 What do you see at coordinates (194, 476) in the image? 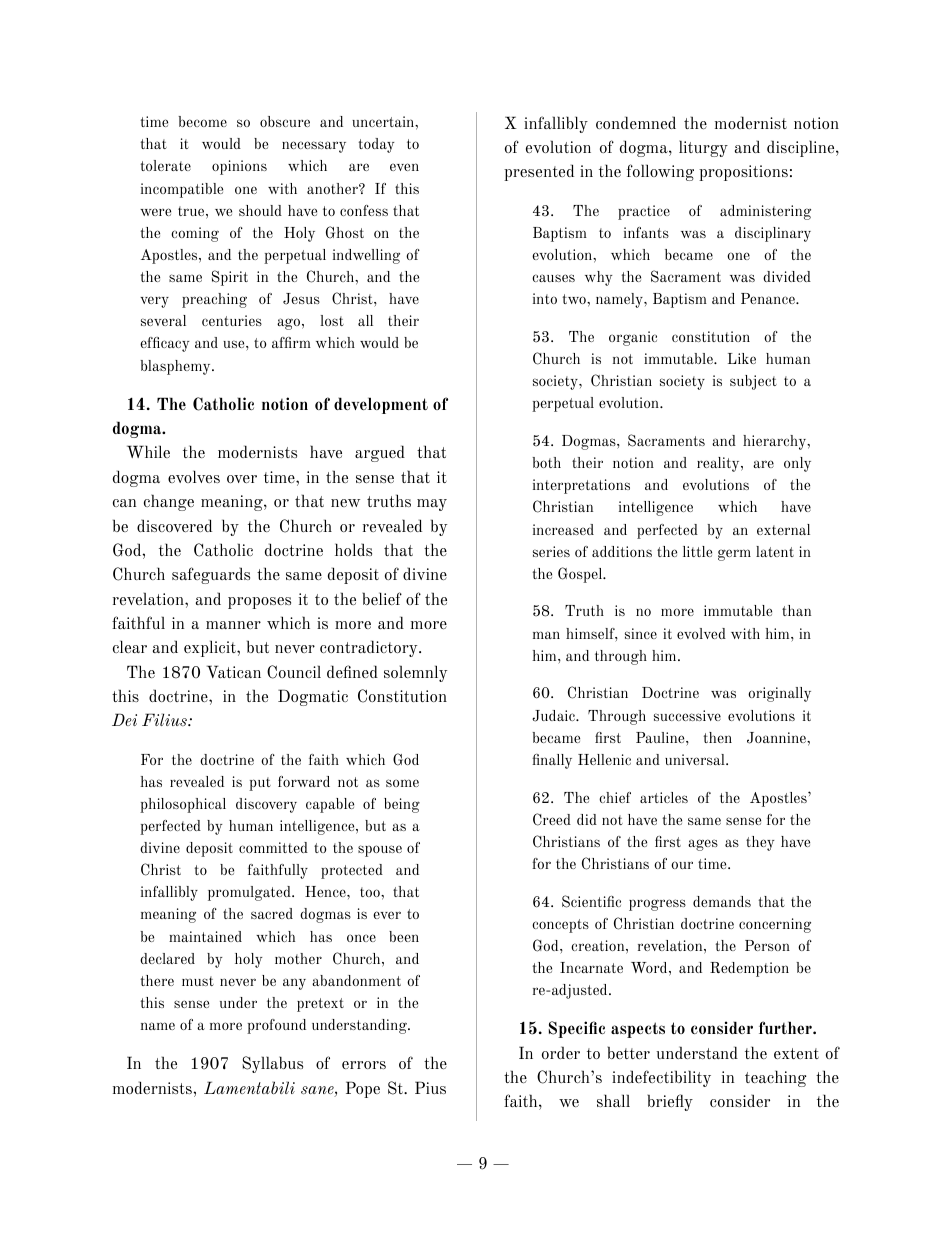
I see `evolves` at bounding box center [194, 476].
